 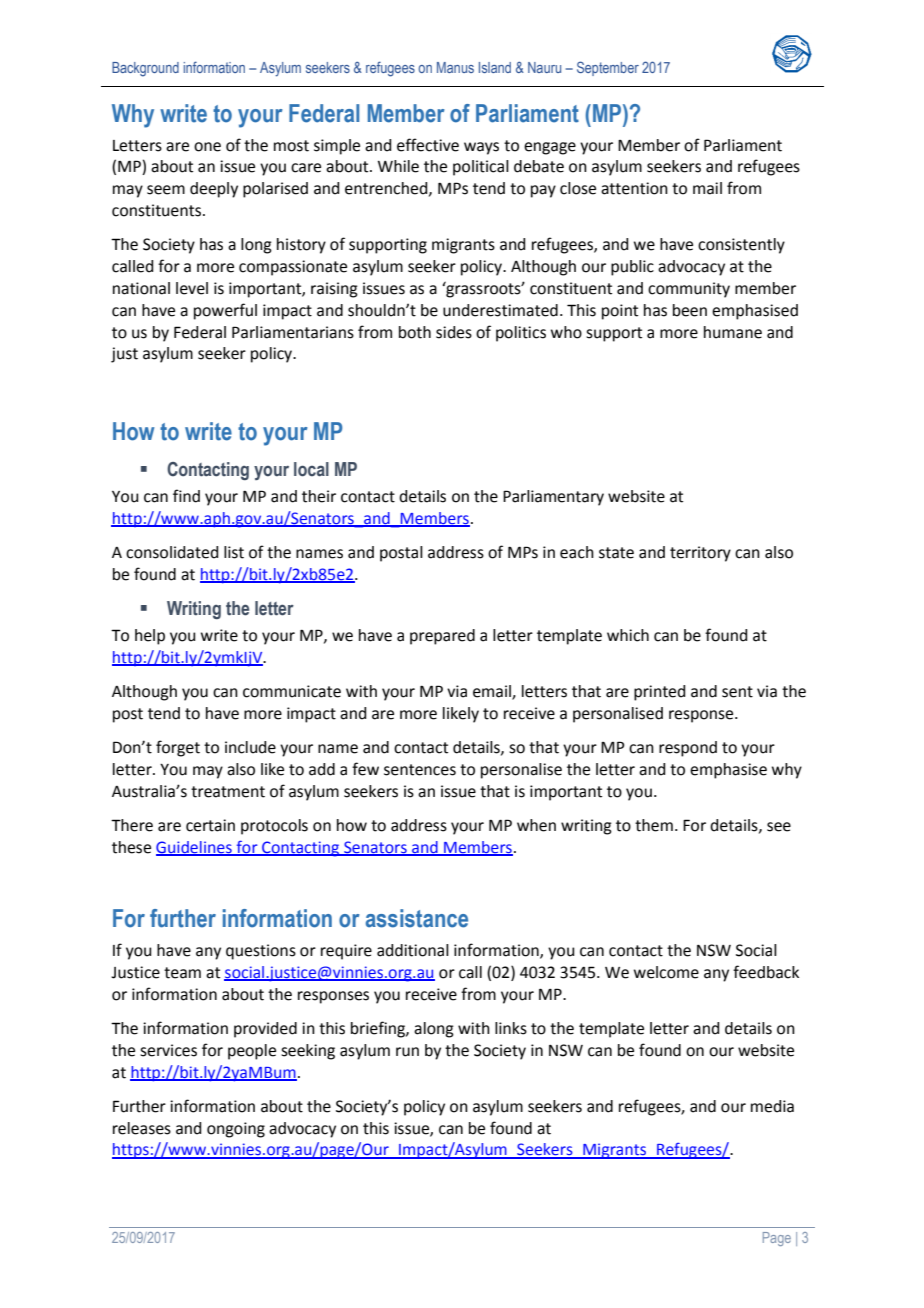 I want to click on one, so click(x=207, y=147).
